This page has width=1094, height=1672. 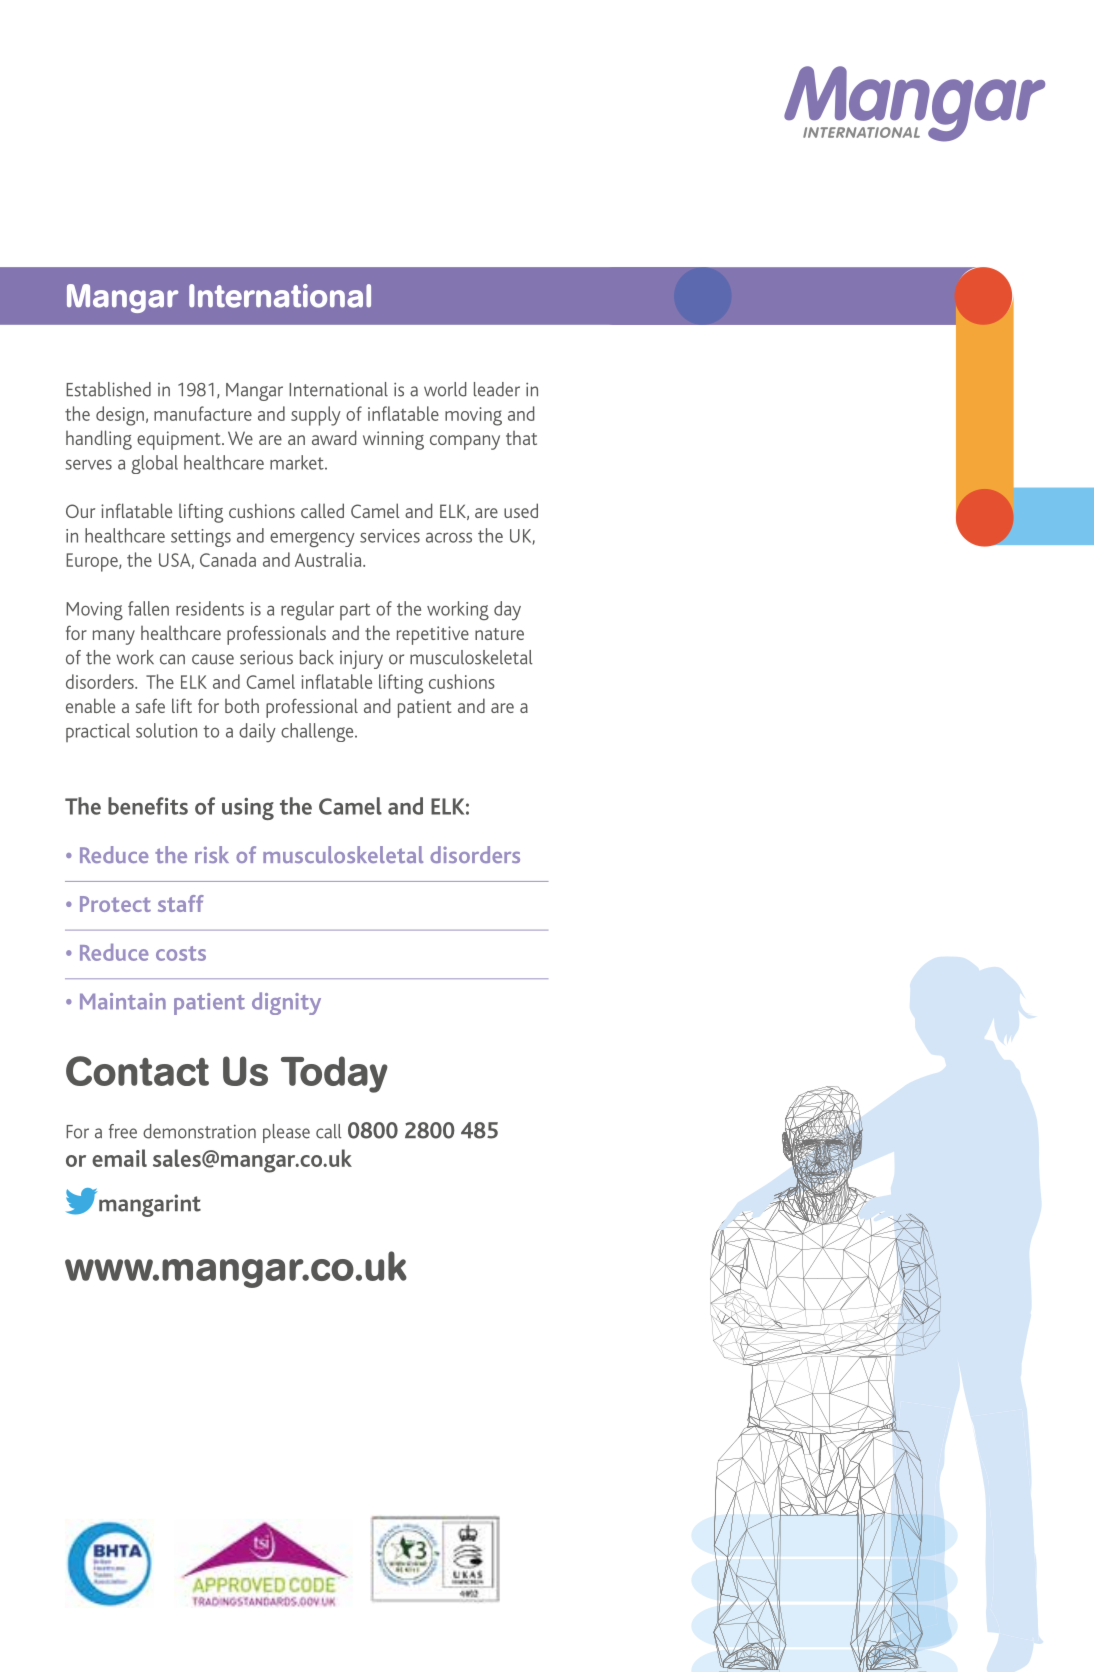 What do you see at coordinates (316, 416) in the page?
I see `supply` at bounding box center [316, 416].
